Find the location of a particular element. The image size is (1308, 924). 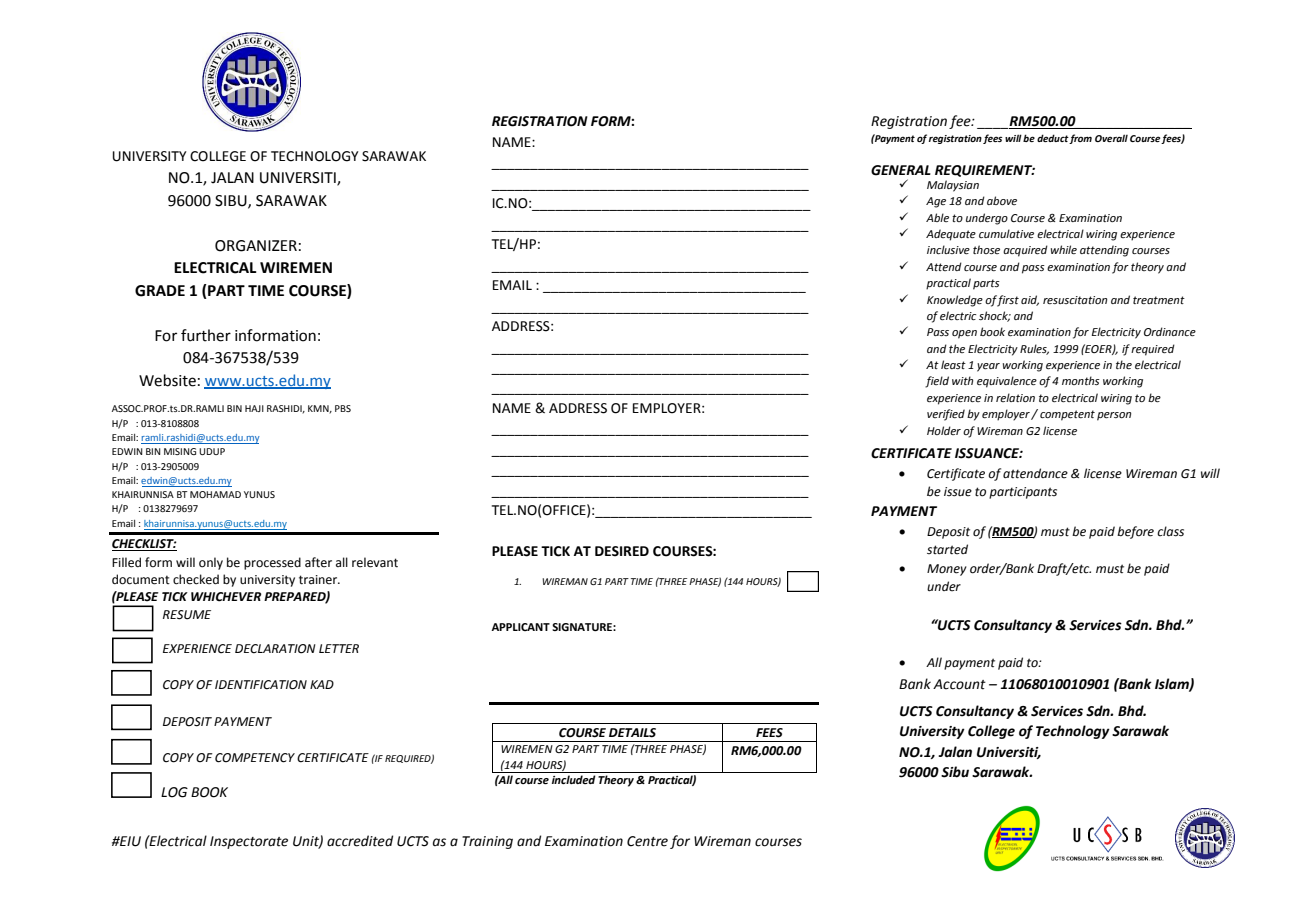

accredited is located at coordinates (360, 841).
